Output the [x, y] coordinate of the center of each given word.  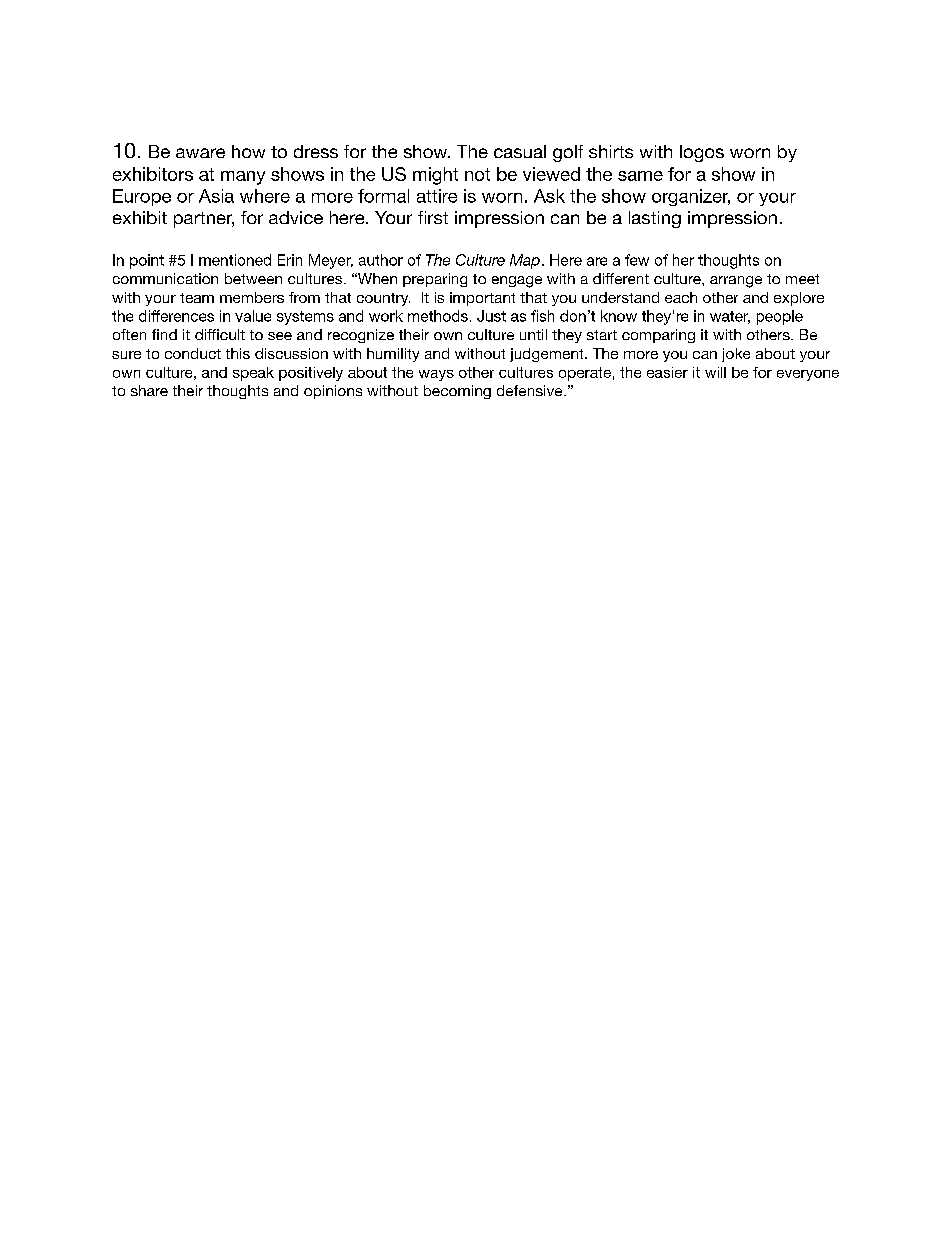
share [149, 390]
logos [702, 153]
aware [200, 153]
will [715, 372]
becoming [457, 392]
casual [520, 151]
